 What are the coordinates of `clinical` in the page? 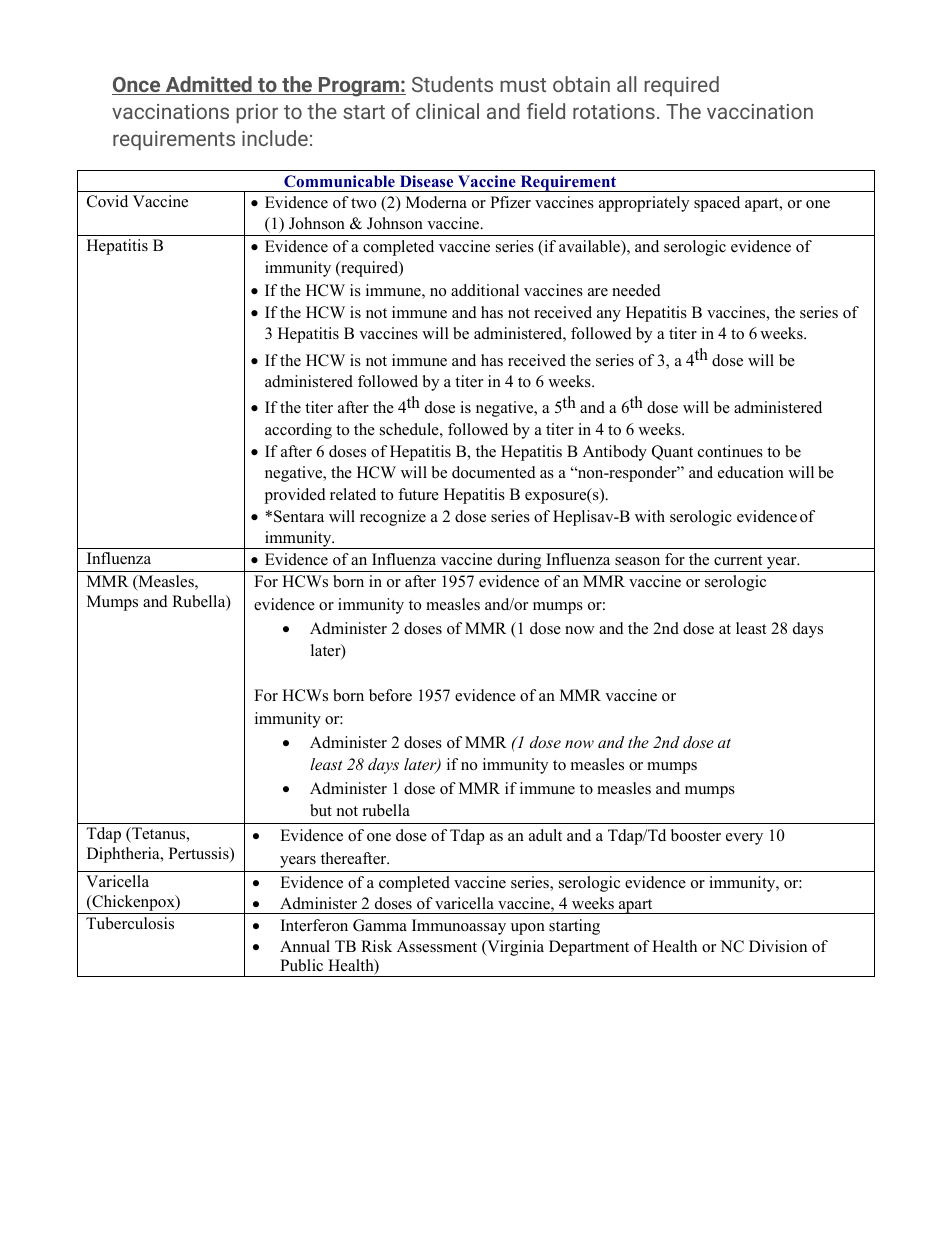 It's located at (447, 111).
